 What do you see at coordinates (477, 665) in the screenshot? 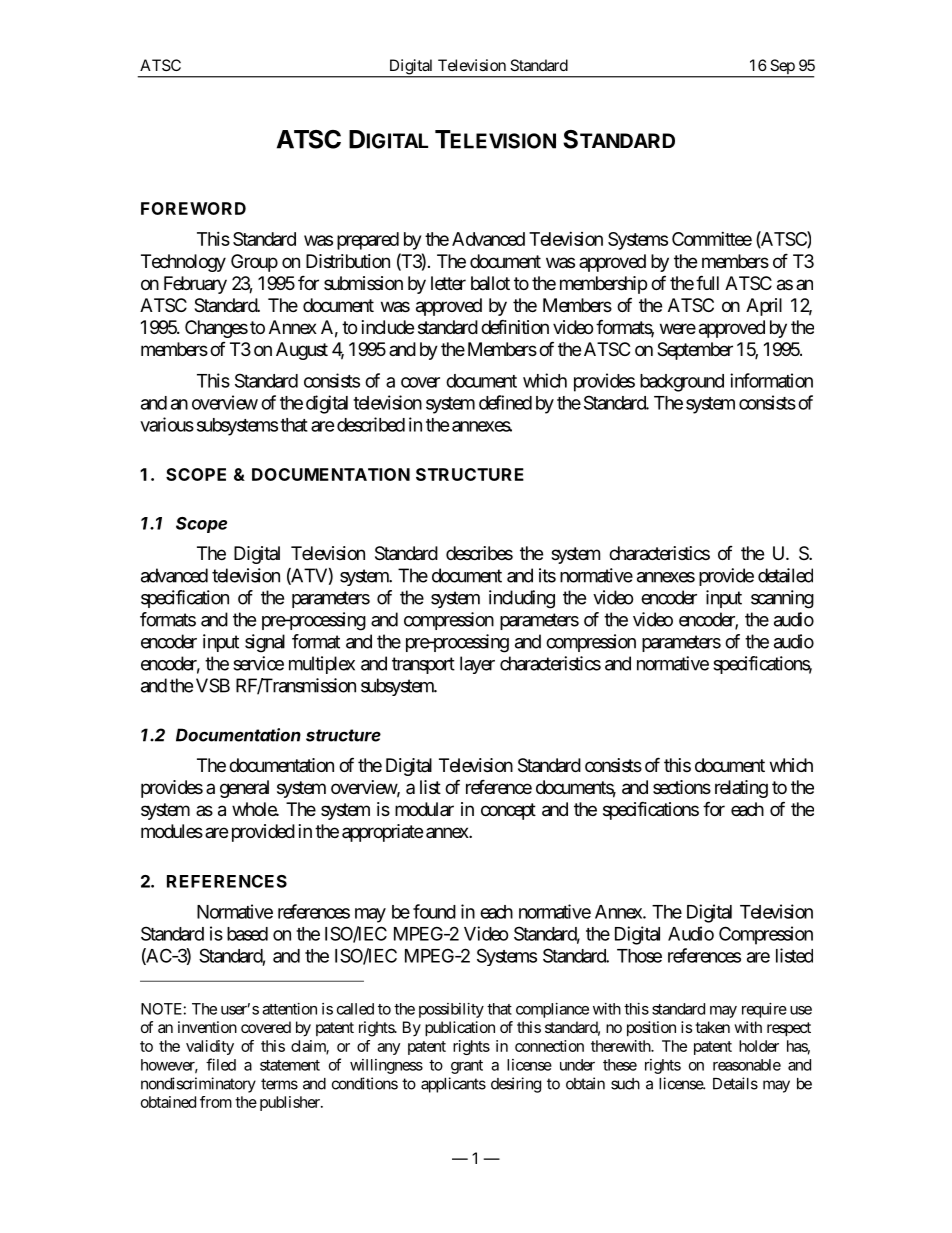
I see `layer` at bounding box center [477, 665].
